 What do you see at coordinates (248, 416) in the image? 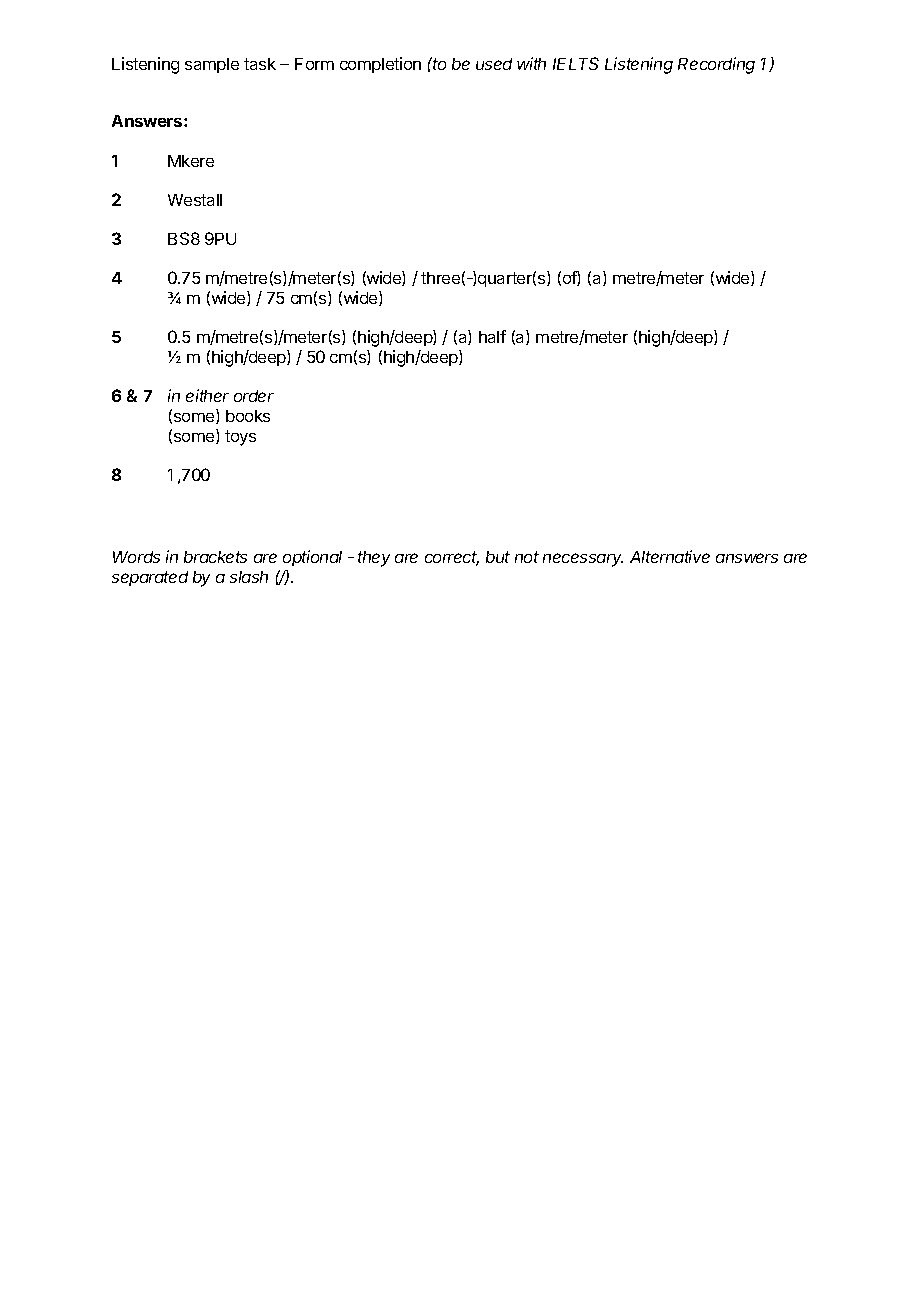
I see `books` at bounding box center [248, 416].
